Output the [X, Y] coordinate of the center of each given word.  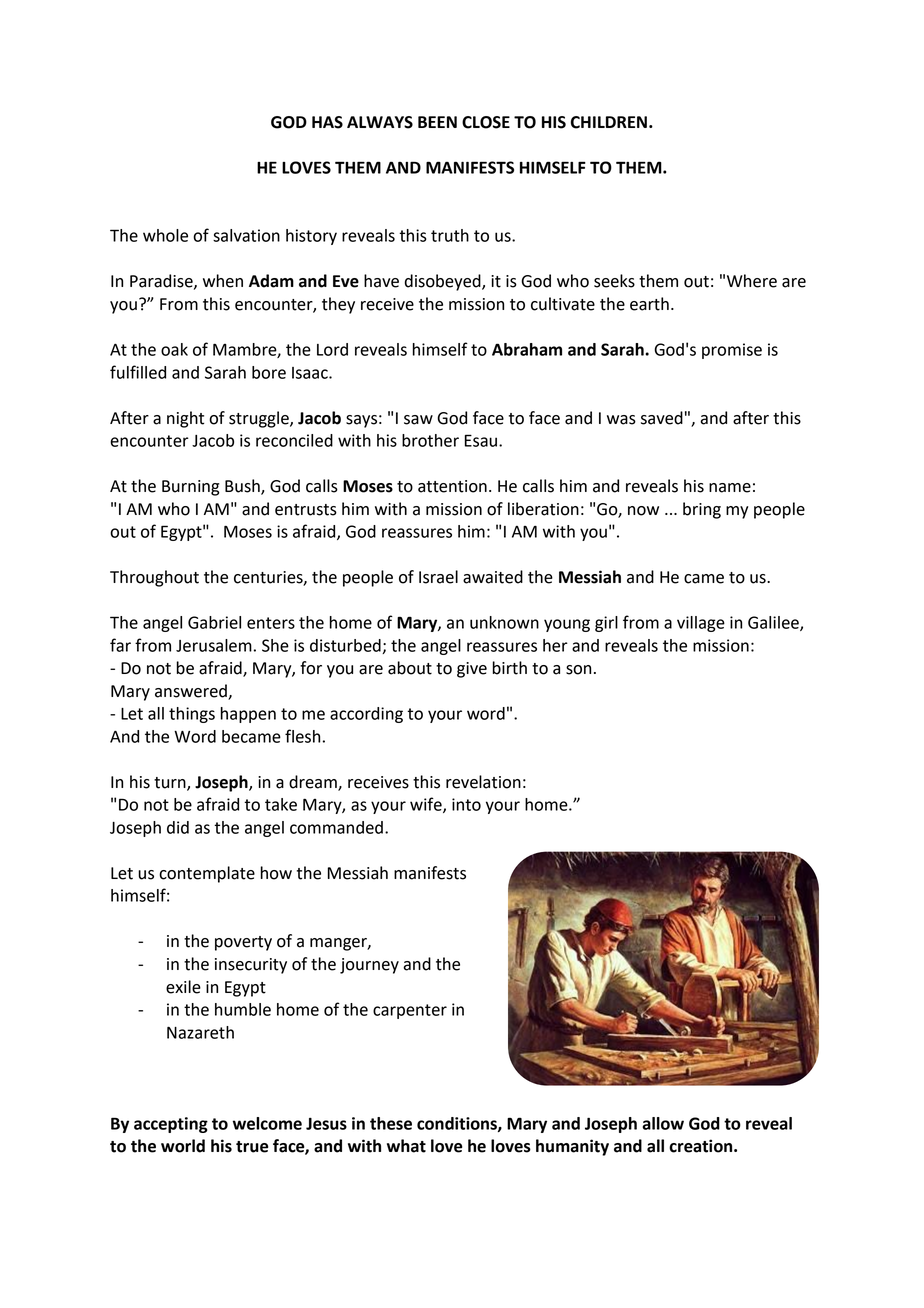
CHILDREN [609, 122]
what [406, 1146]
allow [663, 1123]
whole [165, 235]
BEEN [437, 122]
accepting [171, 1125]
